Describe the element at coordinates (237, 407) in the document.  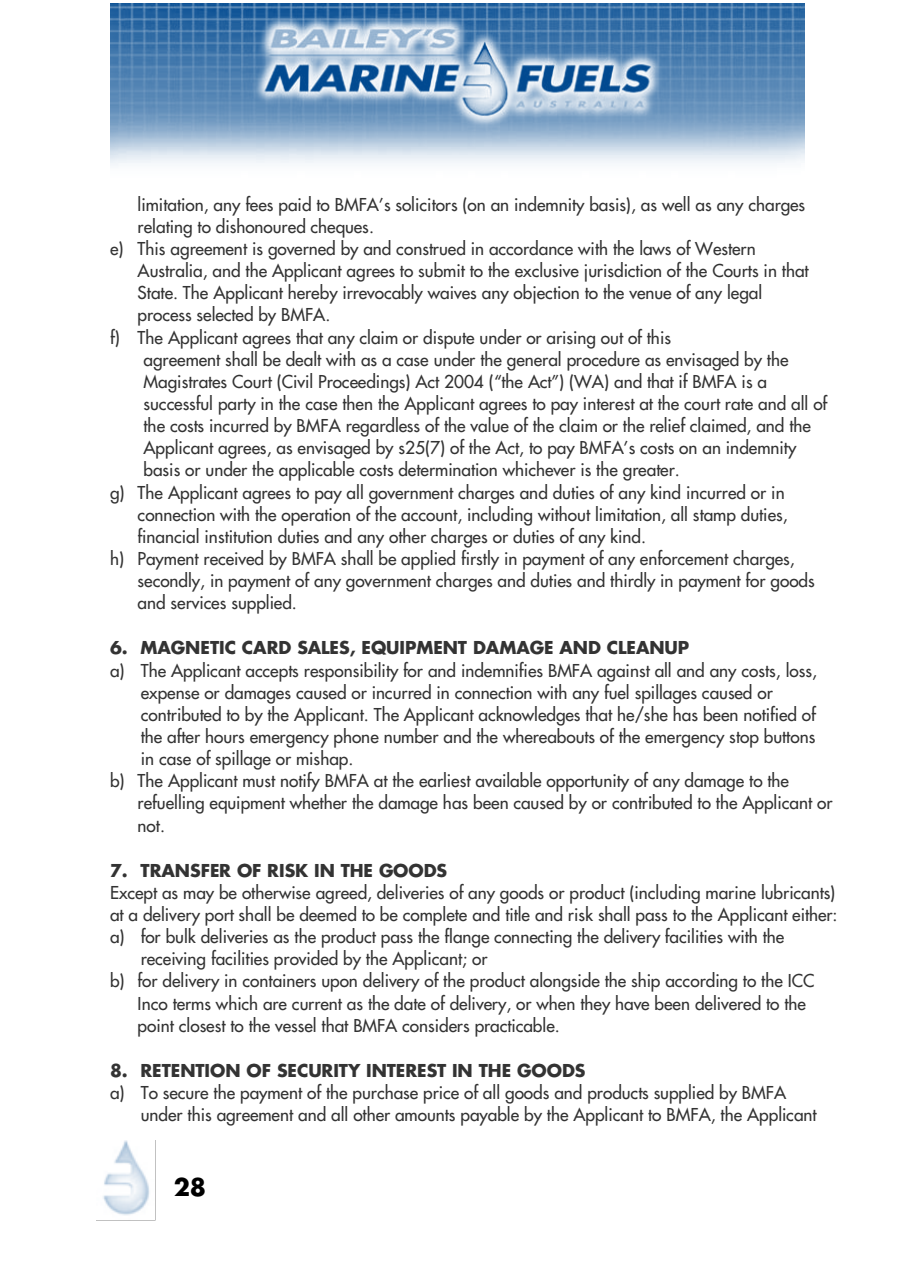
I see `party` at that location.
